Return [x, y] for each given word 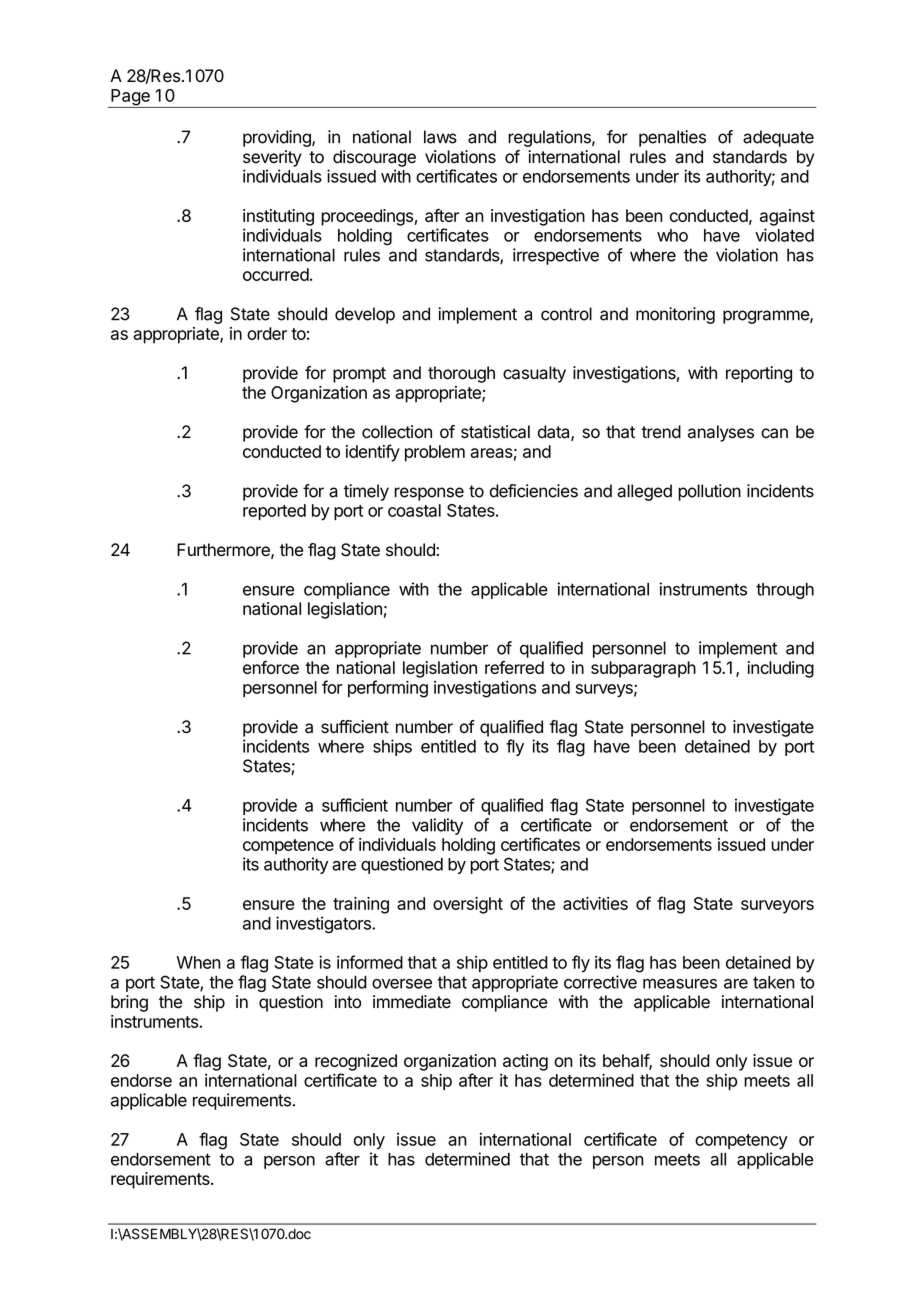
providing [278, 138]
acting [525, 1062]
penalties [672, 138]
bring [129, 1003]
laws [440, 137]
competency [741, 1142]
